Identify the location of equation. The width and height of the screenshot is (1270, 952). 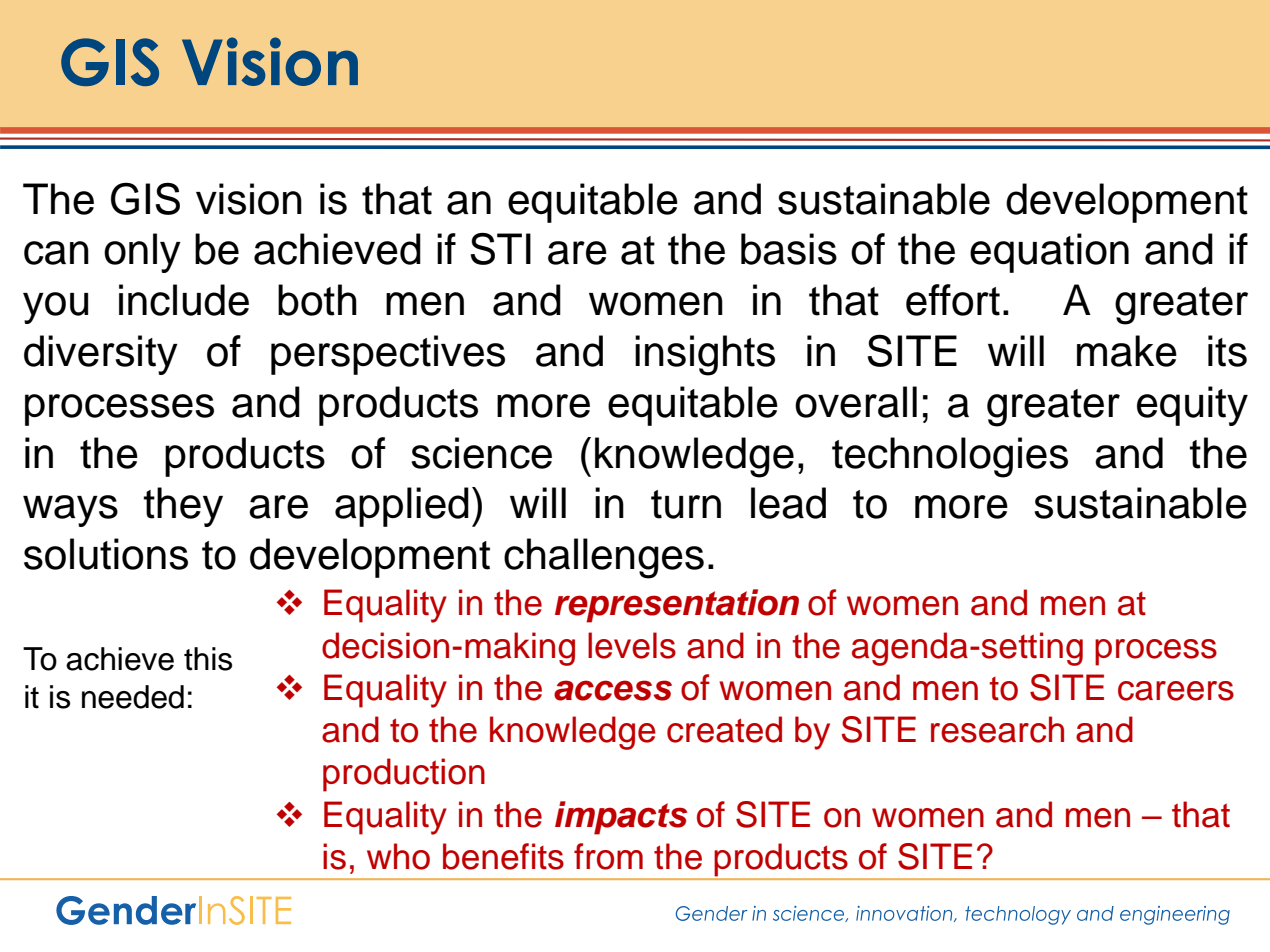
(1049, 253).
